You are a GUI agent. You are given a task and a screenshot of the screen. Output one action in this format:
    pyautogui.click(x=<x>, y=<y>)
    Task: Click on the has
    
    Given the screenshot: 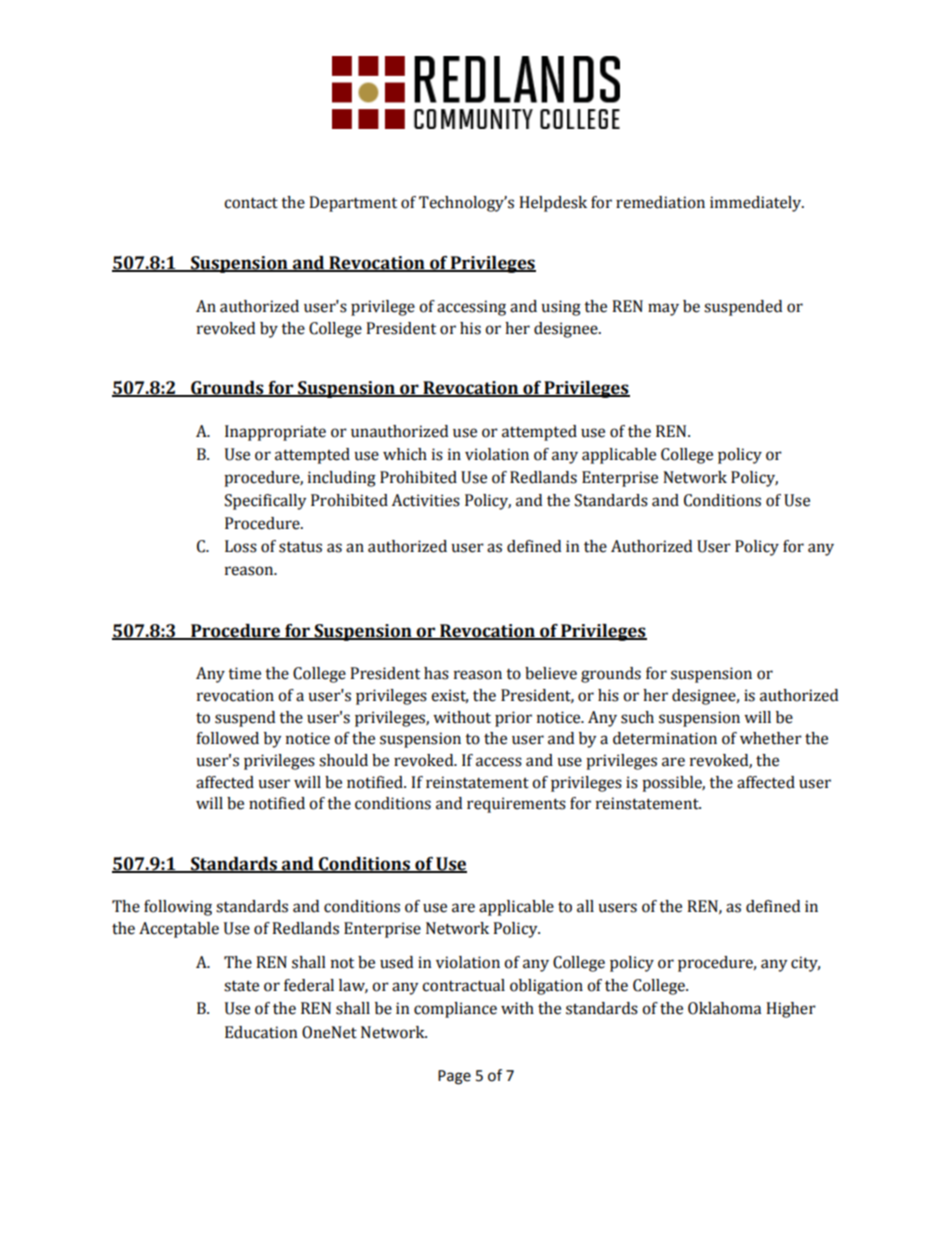 What is the action you would take?
    pyautogui.click(x=436, y=673)
